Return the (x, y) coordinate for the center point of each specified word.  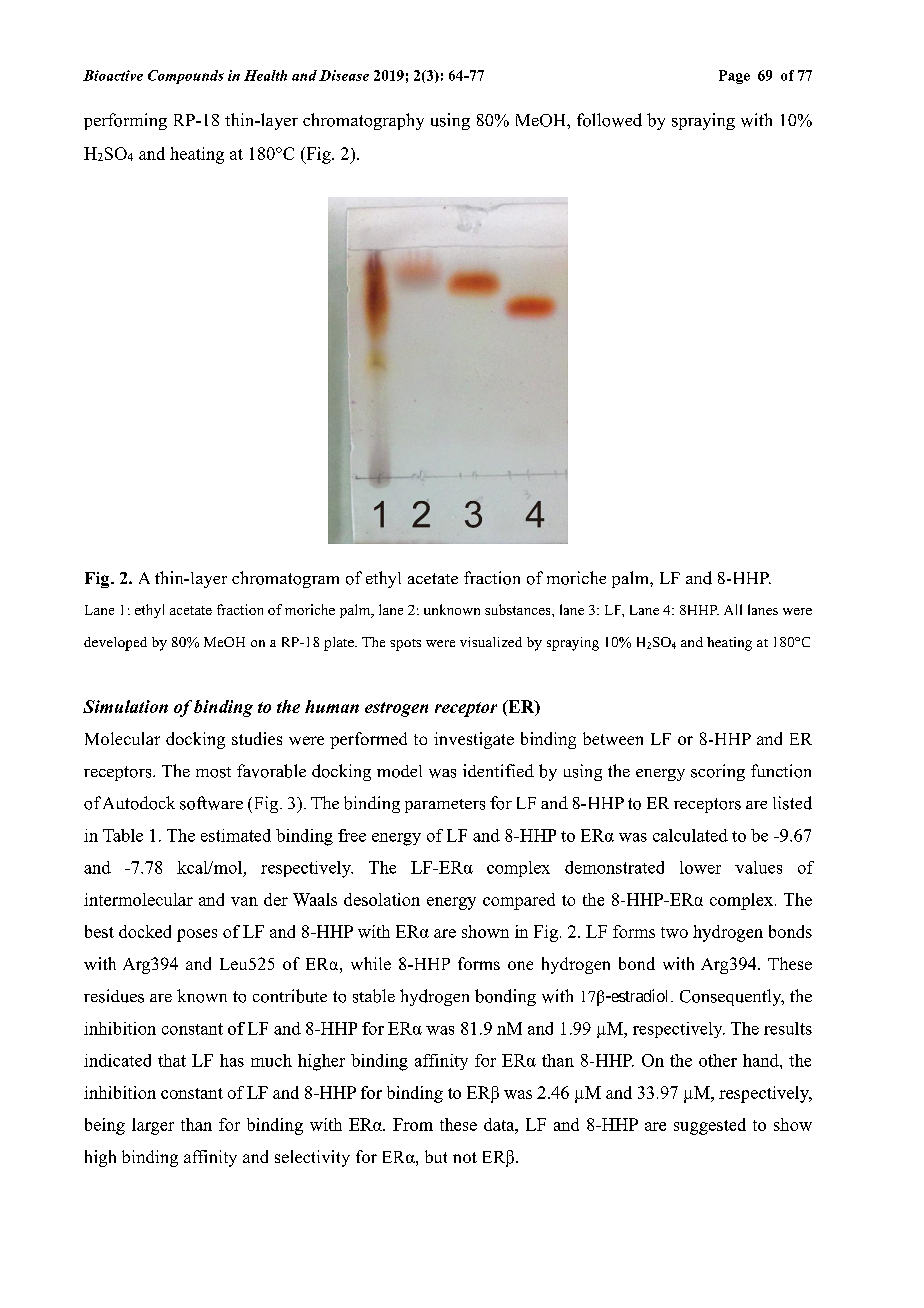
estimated (236, 835)
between (613, 738)
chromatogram (285, 579)
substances (519, 609)
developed (115, 644)
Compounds (186, 77)
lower (700, 867)
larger (153, 1126)
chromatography (363, 121)
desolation (382, 899)
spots (405, 645)
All (733, 609)
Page (734, 77)
